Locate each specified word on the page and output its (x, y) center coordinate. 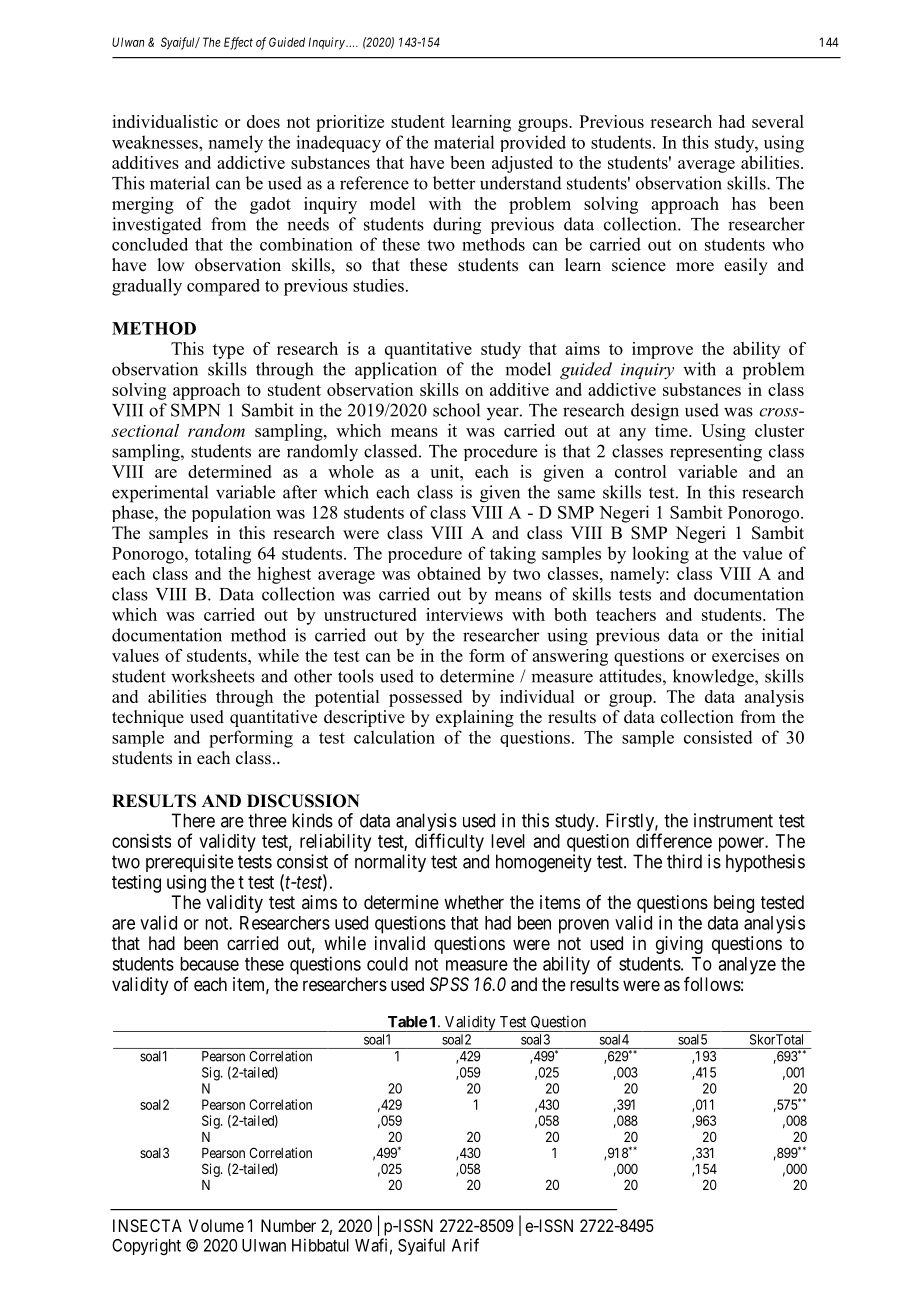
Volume (216, 1225)
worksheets (213, 676)
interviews (464, 614)
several (778, 121)
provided (533, 143)
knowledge (714, 678)
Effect (238, 43)
